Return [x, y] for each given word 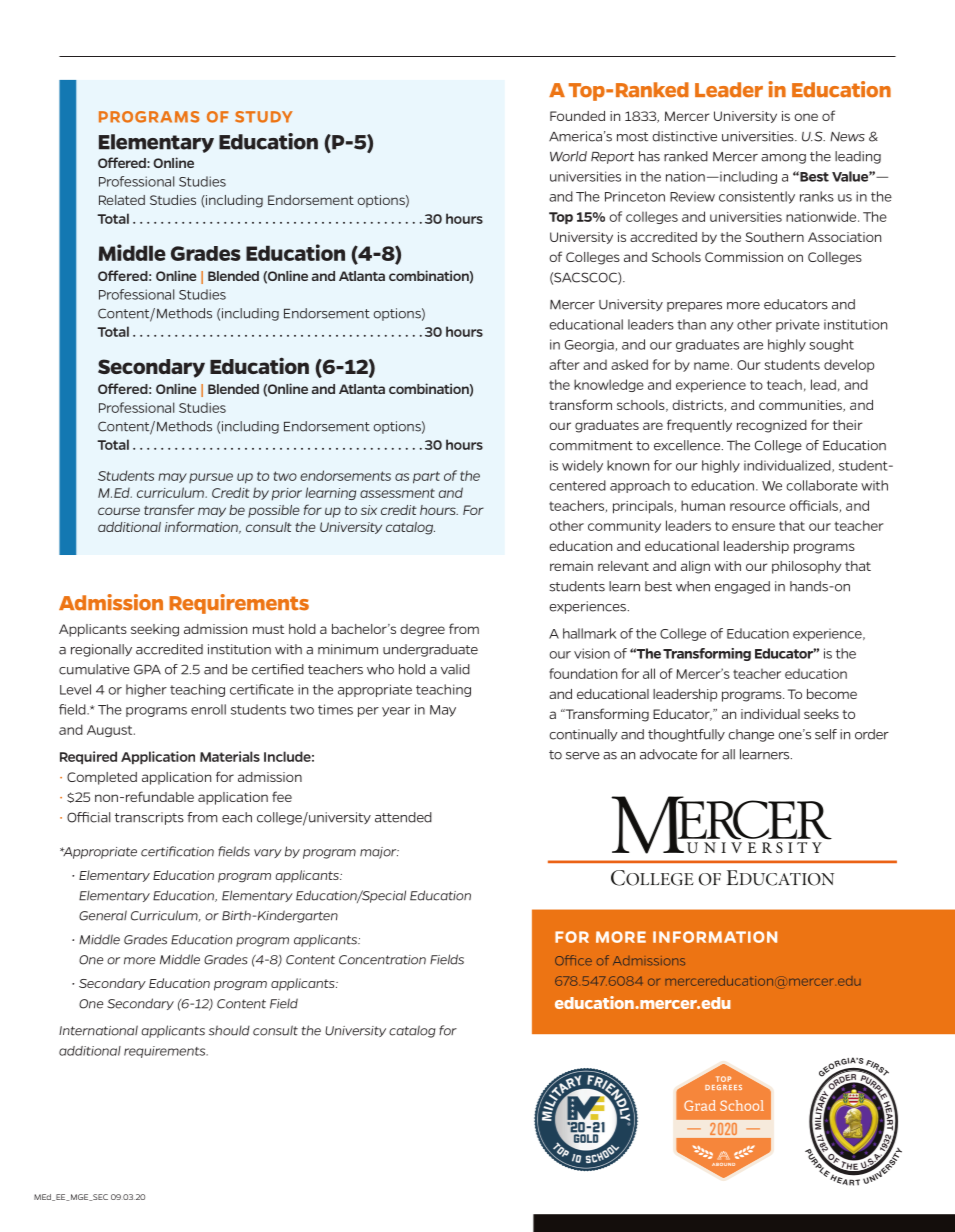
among [783, 159]
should [229, 1030]
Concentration [382, 960]
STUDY [264, 117]
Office [573, 960]
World [568, 156]
